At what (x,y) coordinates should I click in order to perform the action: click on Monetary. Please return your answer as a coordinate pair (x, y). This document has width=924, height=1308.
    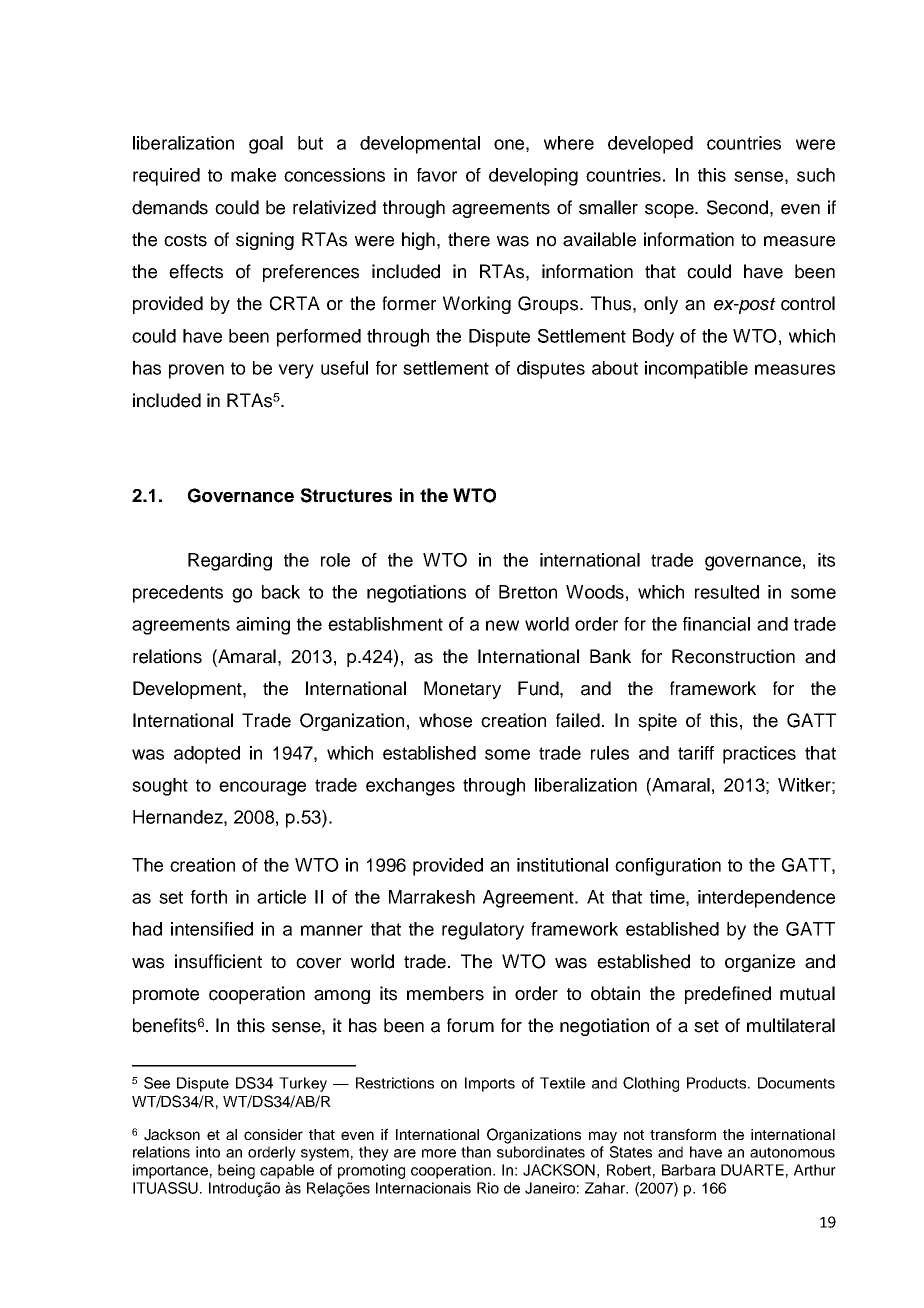
    Looking at the image, I should click on (462, 690).
